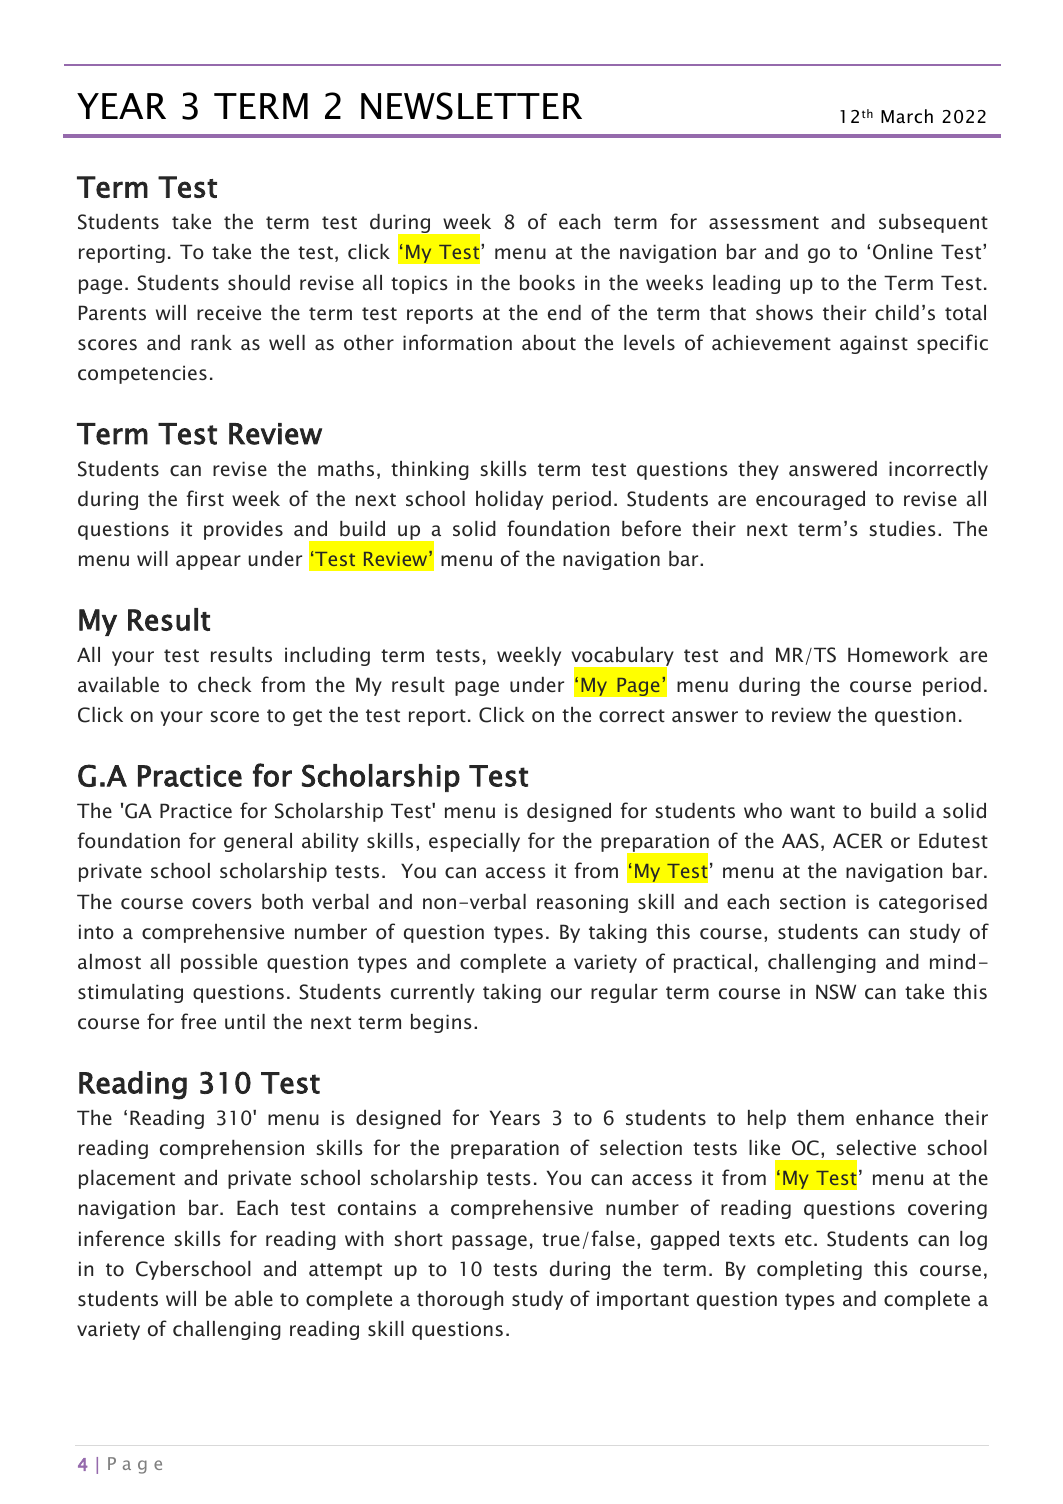 Image resolution: width=1063 pixels, height=1504 pixels. Describe the element at coordinates (907, 116) in the screenshot. I see `March` at that location.
